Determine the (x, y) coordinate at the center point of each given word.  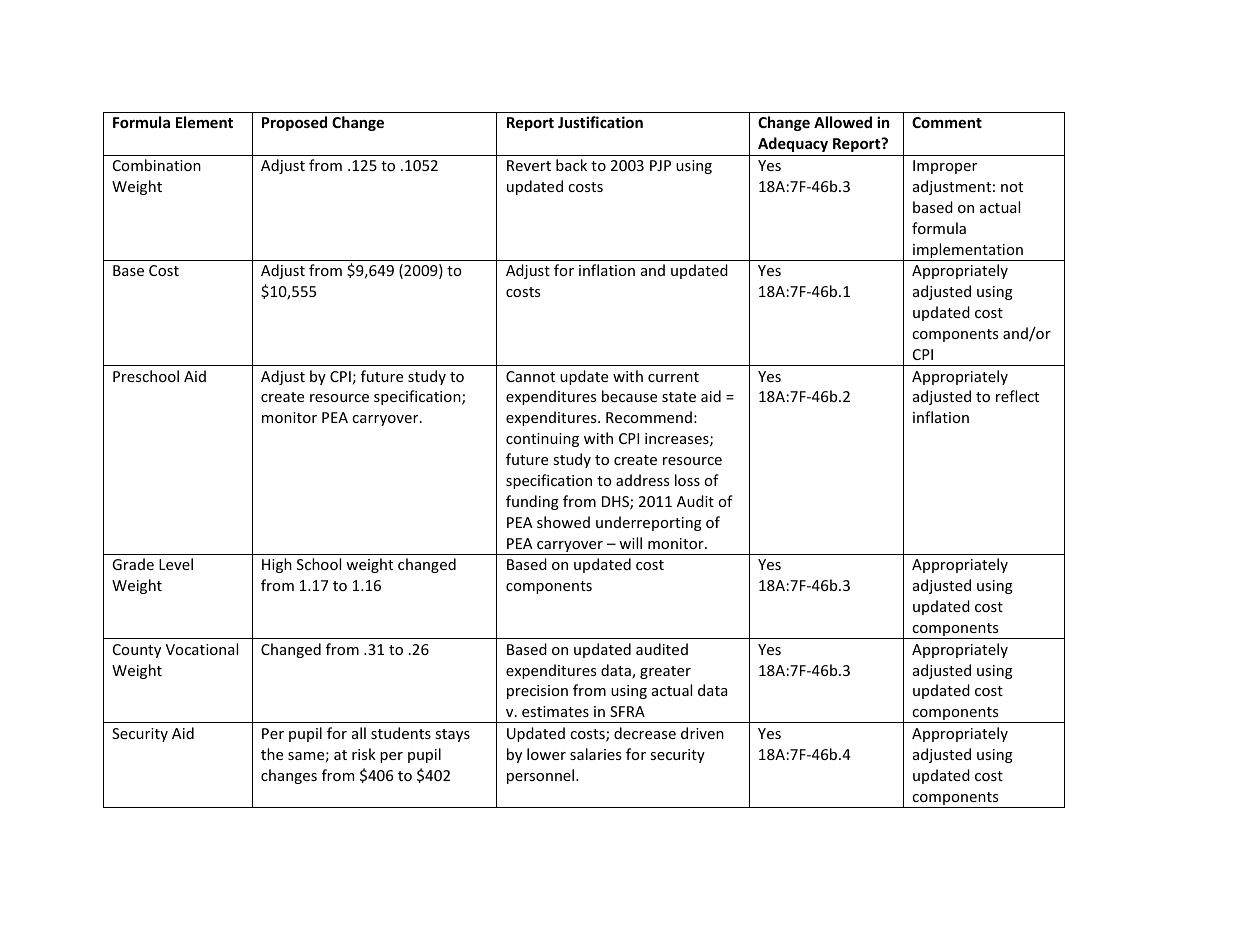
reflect (1017, 396)
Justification (600, 122)
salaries (595, 754)
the (272, 754)
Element (204, 122)
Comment (947, 122)
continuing (542, 440)
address (642, 480)
